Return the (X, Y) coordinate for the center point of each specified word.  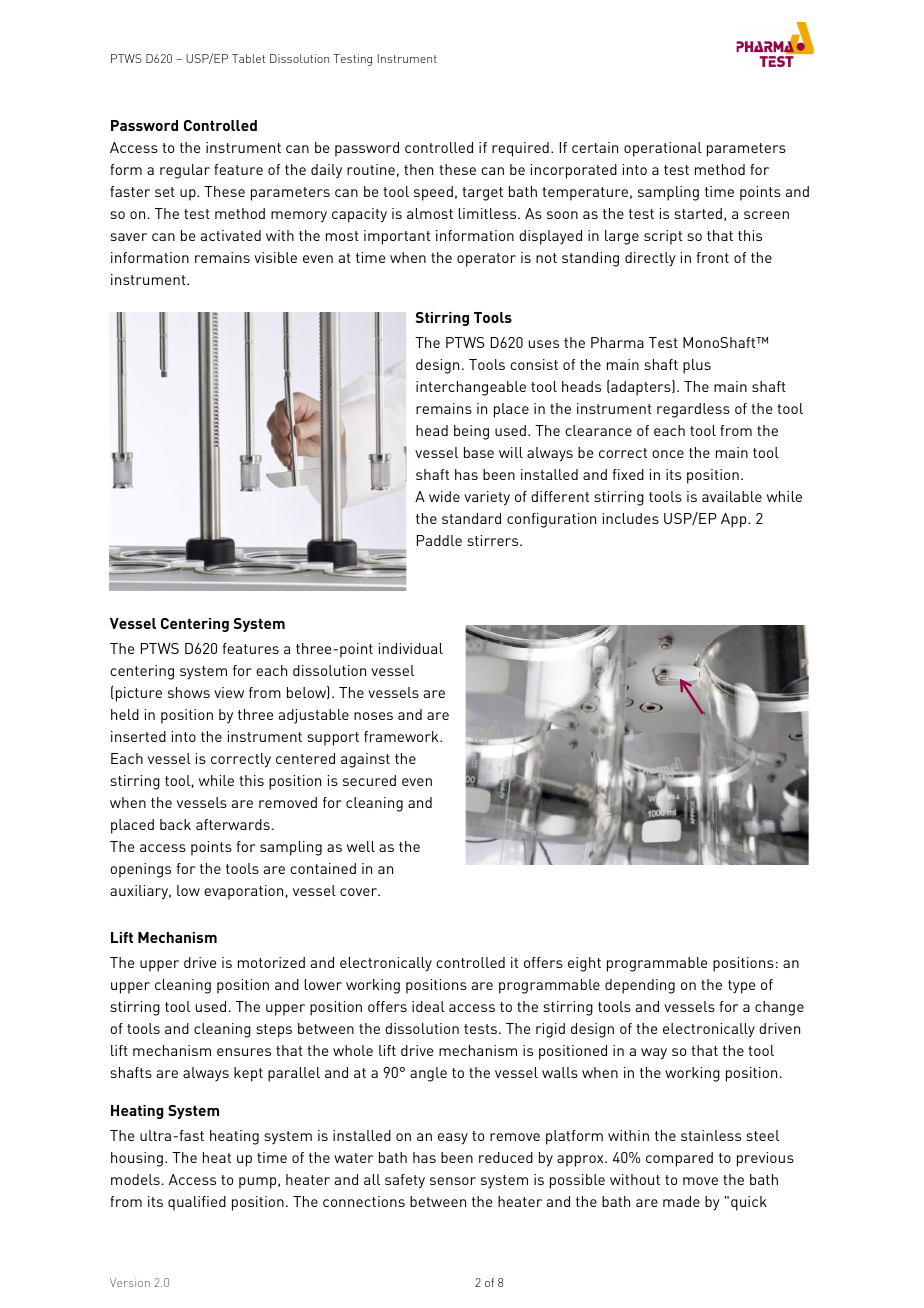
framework (402, 736)
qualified (197, 1203)
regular (185, 171)
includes (631, 518)
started (698, 213)
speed (433, 193)
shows (189, 692)
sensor (453, 1181)
